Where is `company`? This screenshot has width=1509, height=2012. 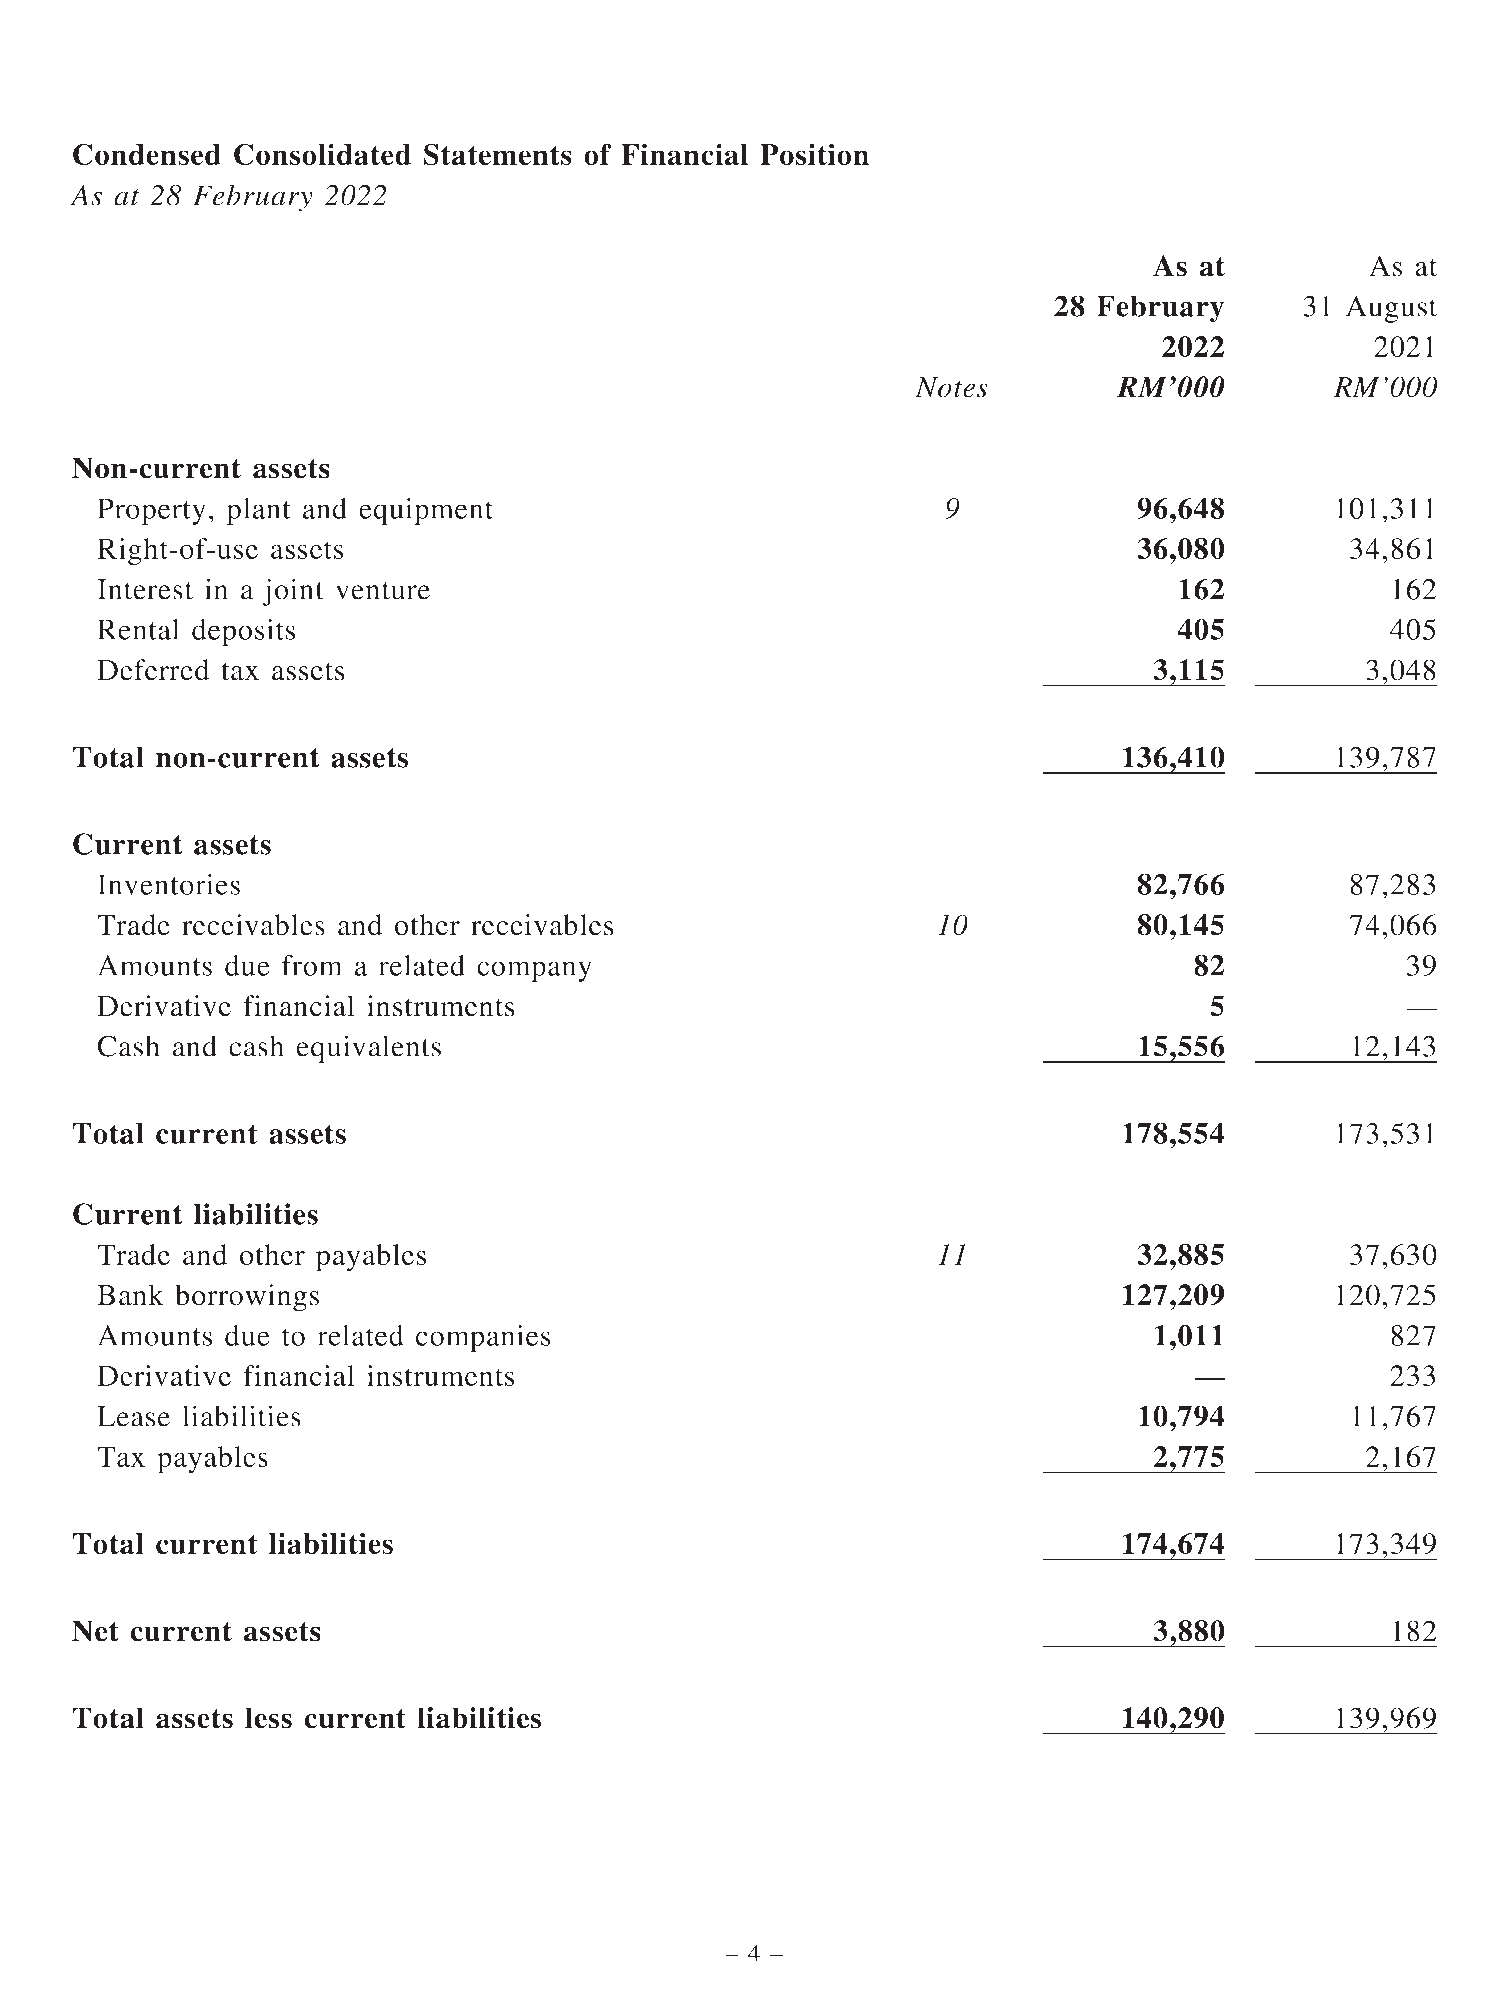
company is located at coordinates (534, 971).
